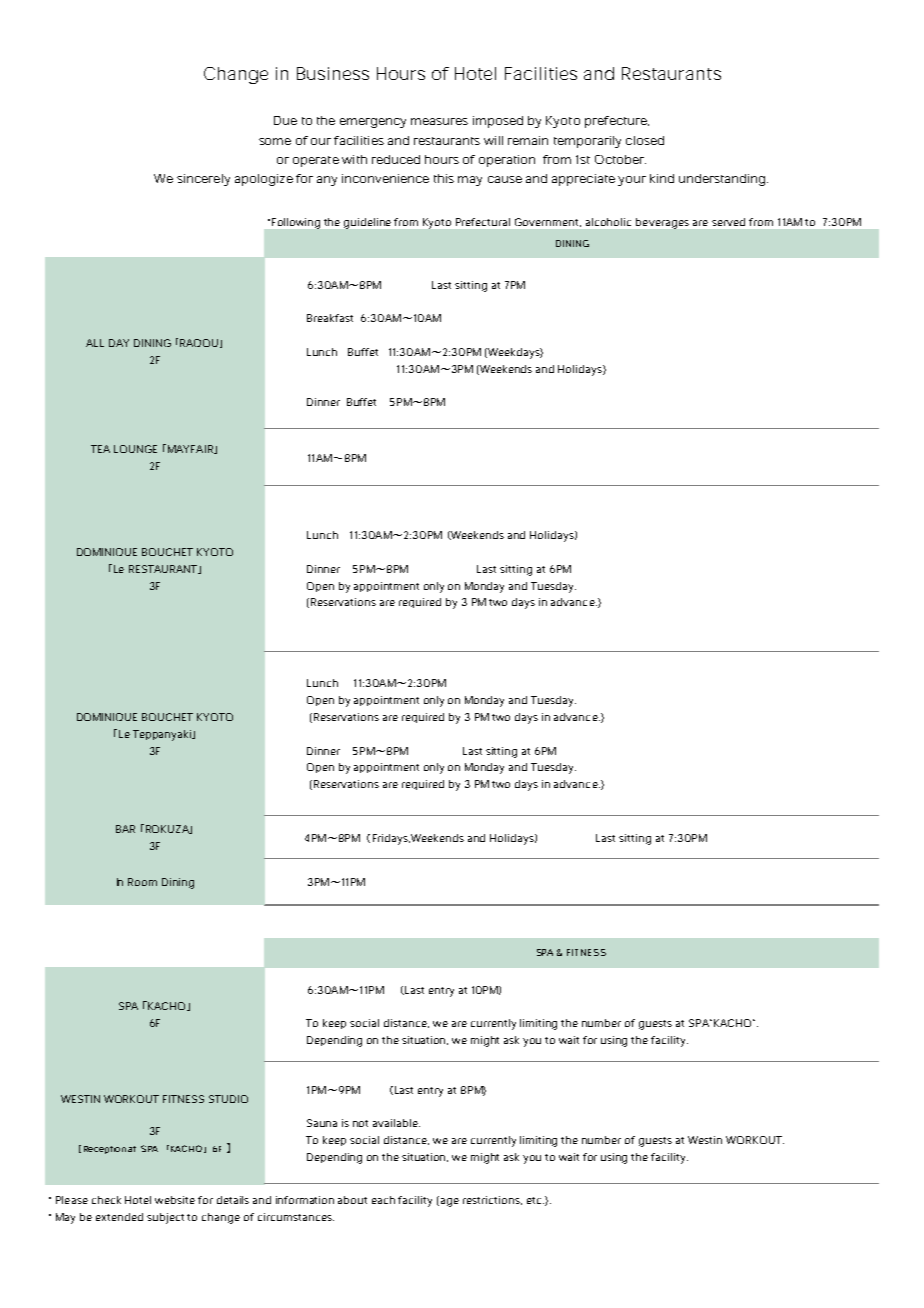 The height and width of the document is (1308, 924). Describe the element at coordinates (383, 1200) in the document. I see `each` at that location.
